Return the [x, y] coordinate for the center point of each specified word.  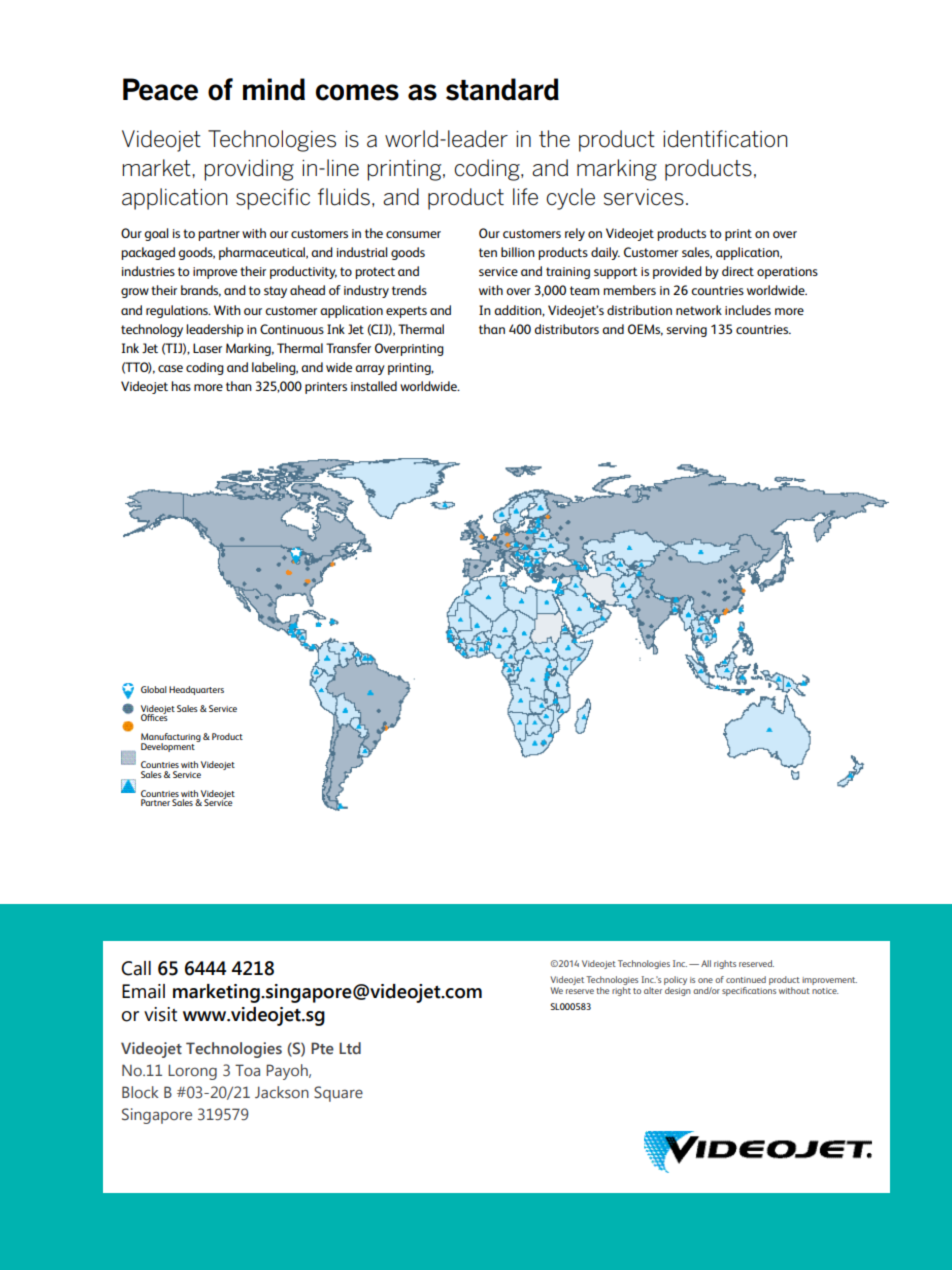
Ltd [350, 1048]
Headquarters [196, 690]
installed [374, 386]
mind [274, 89]
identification [725, 139]
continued [746, 979]
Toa [247, 1070]
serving [687, 331]
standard [502, 89]
